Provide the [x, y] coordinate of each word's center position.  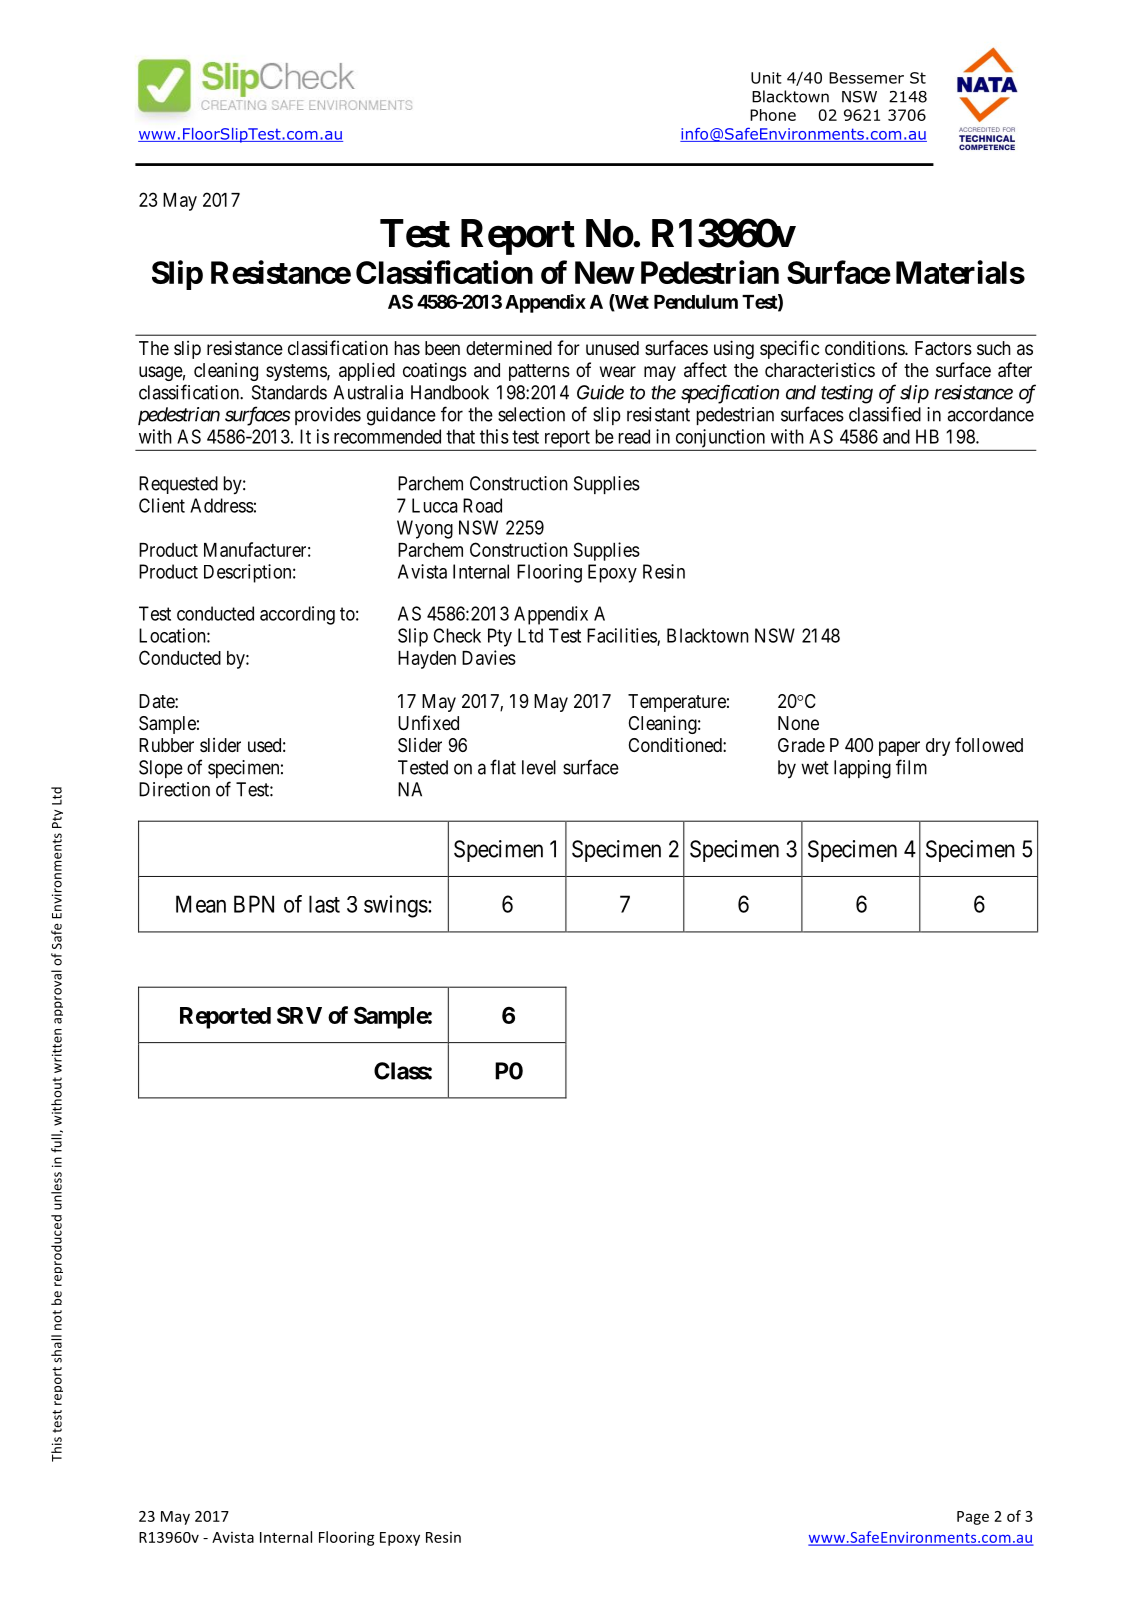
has [407, 348]
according [297, 615]
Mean [201, 904]
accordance [990, 414]
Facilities [622, 636]
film [911, 767]
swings [396, 906]
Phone [773, 115]
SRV [299, 1015]
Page [973, 1518]
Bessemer [866, 78]
